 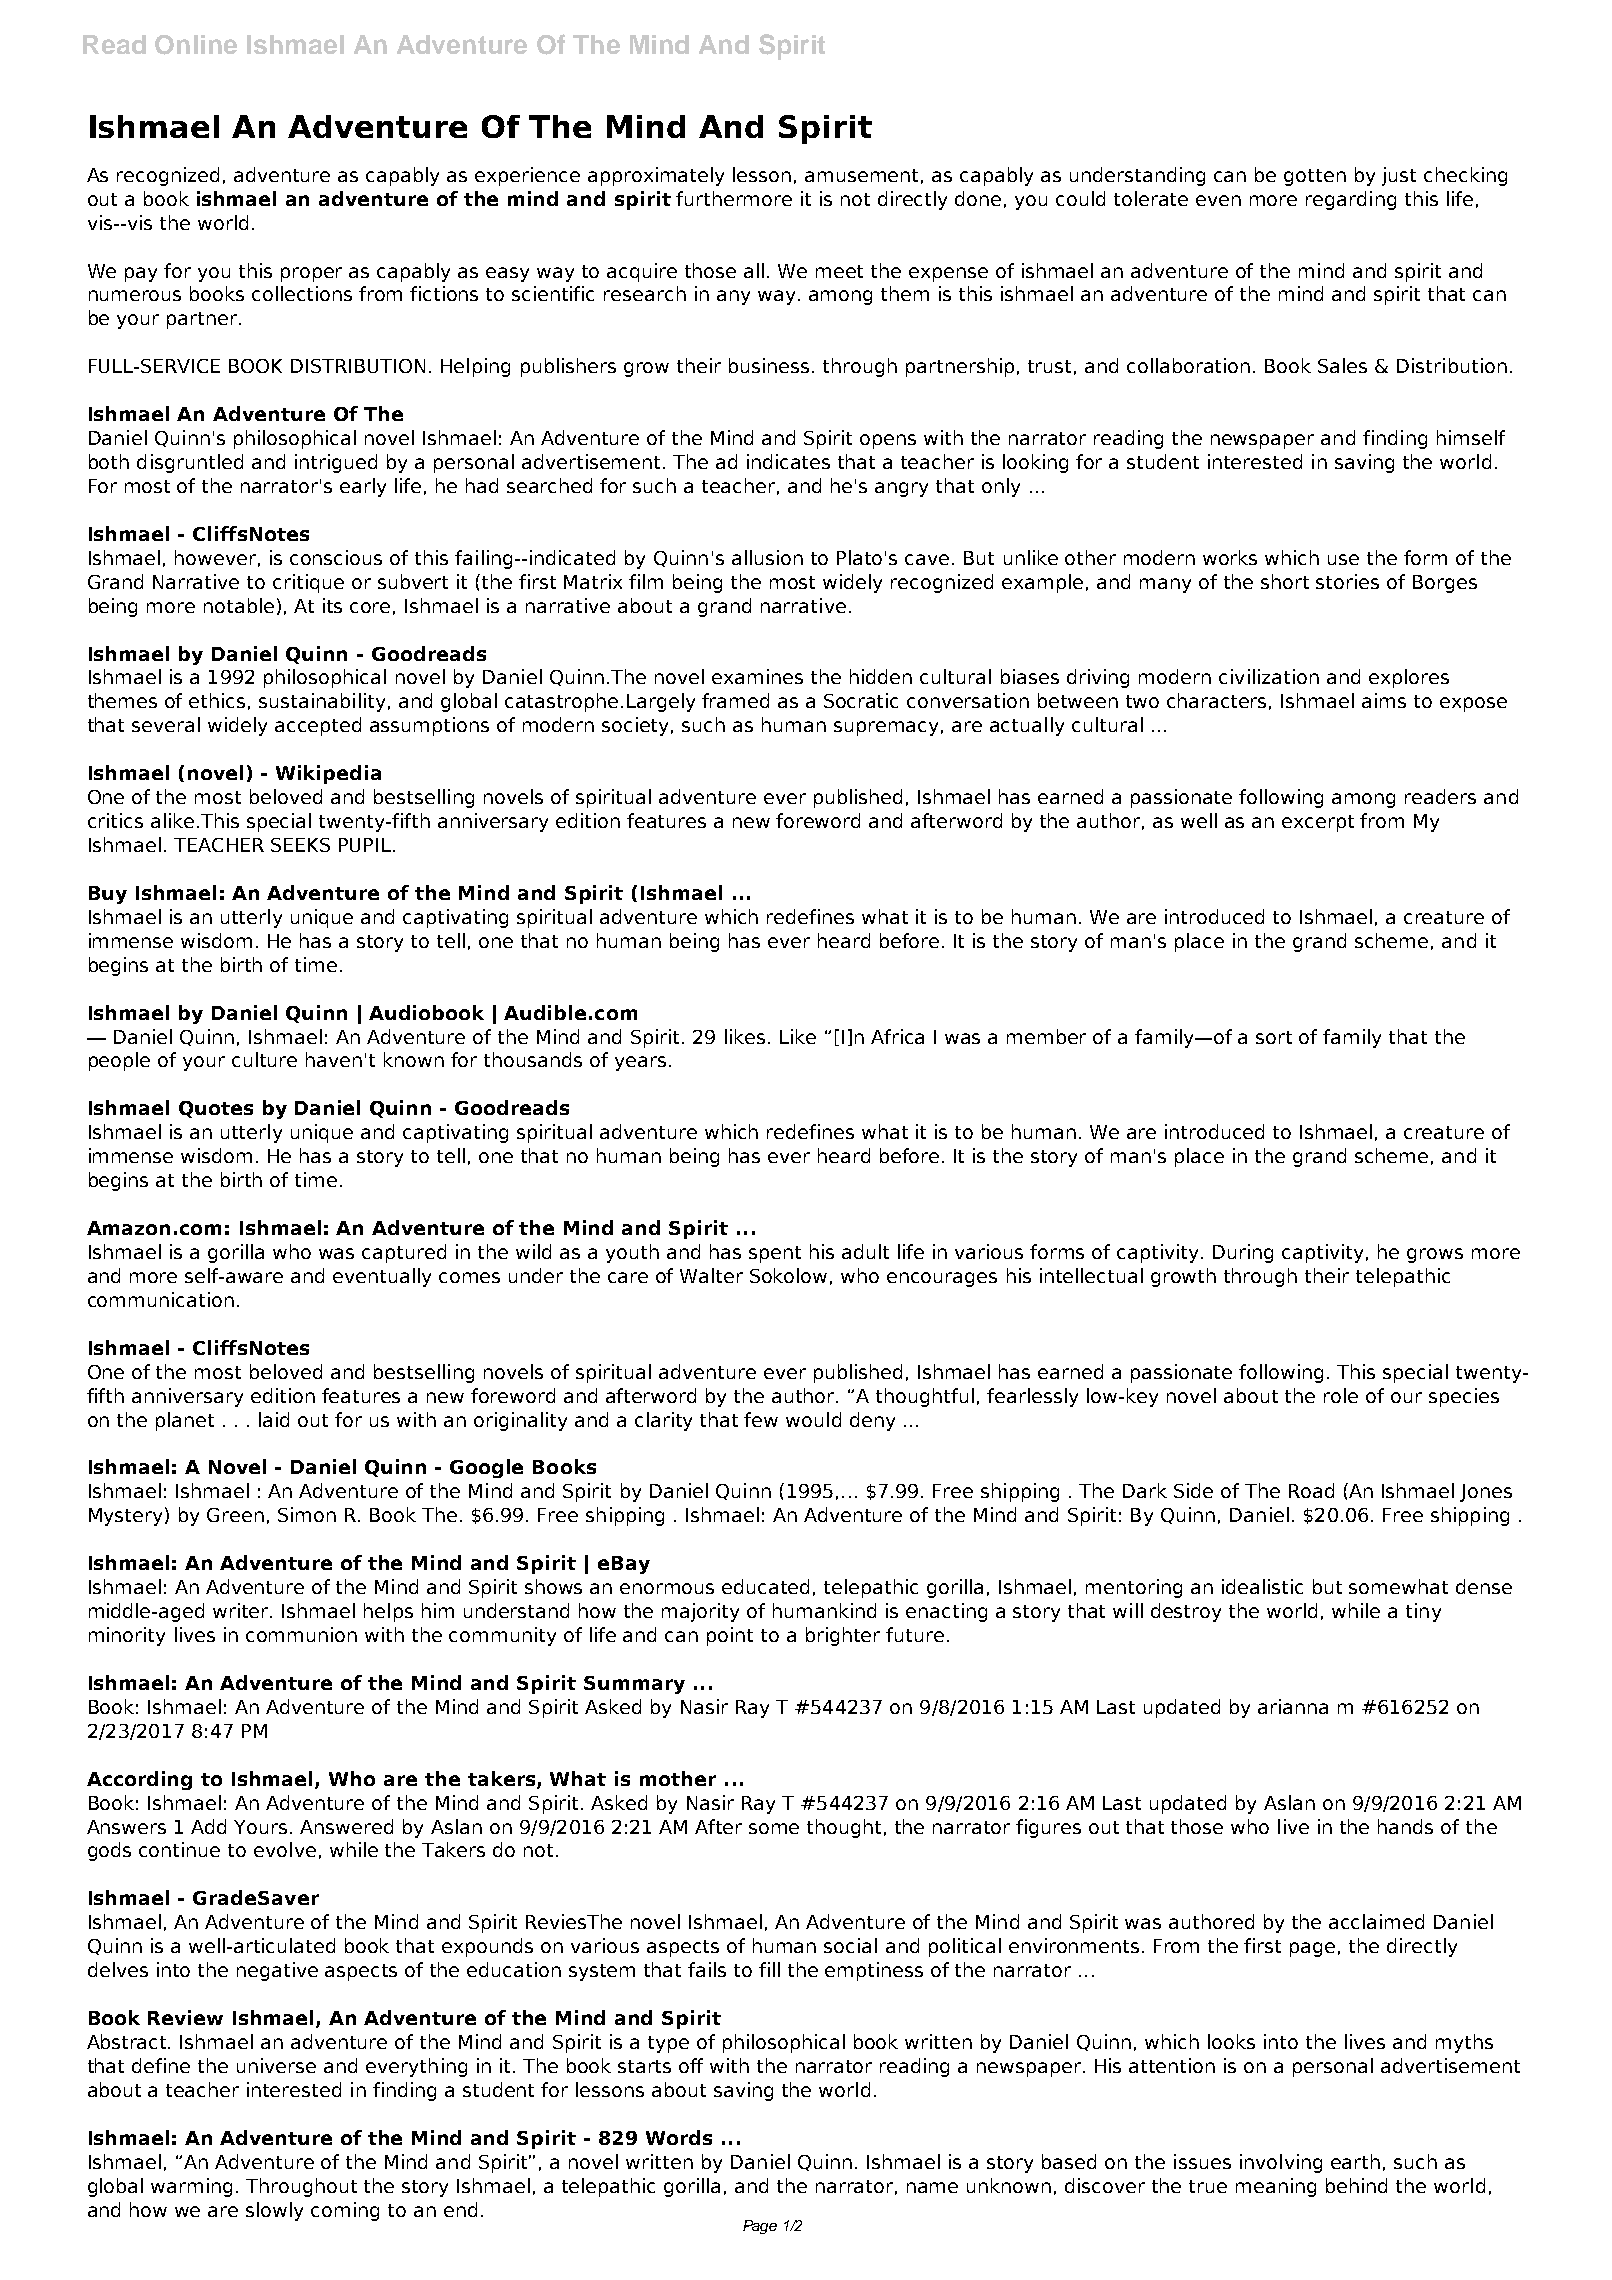 I want to click on slowly, so click(x=274, y=2211).
